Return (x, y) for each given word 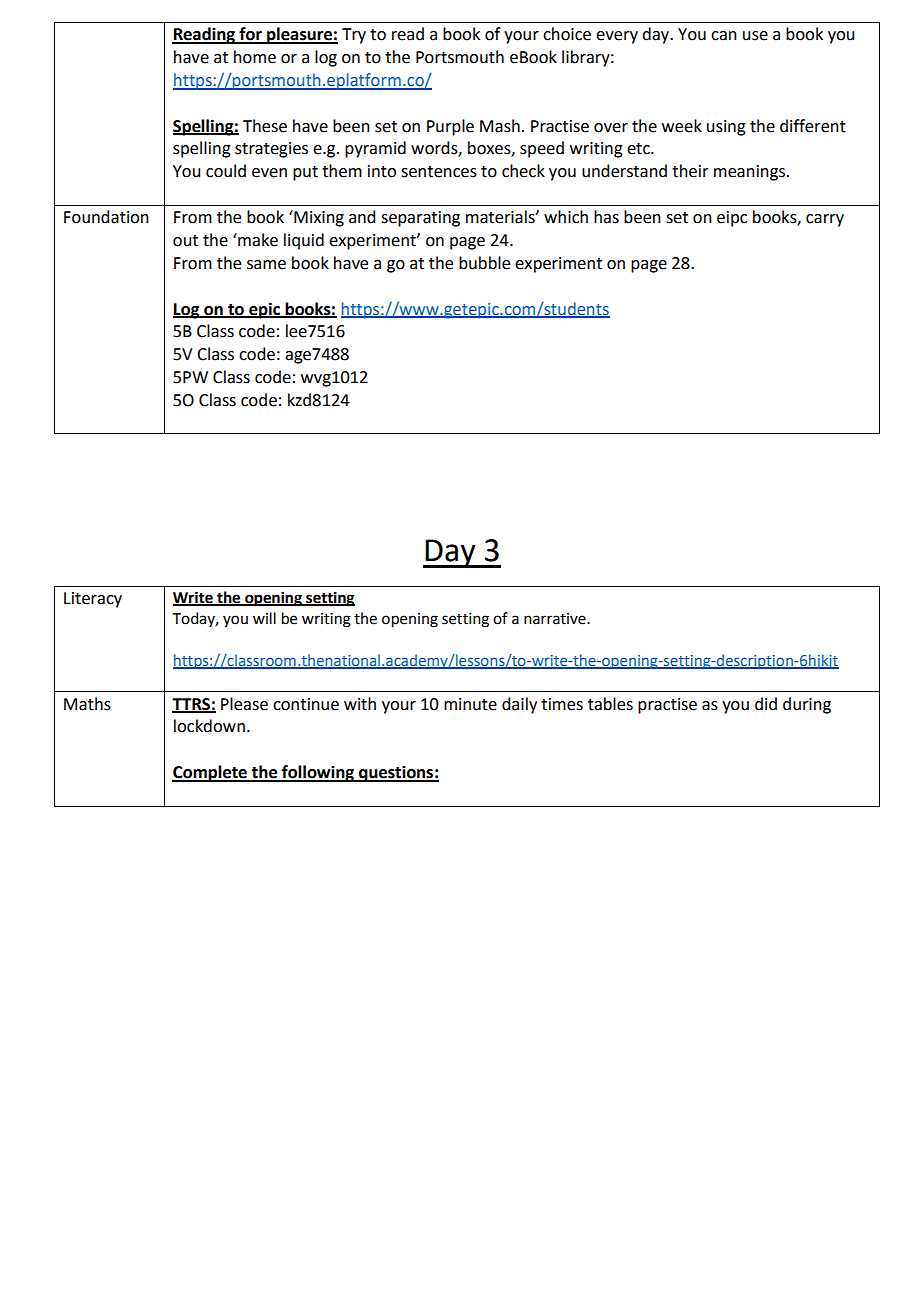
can (724, 36)
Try (354, 36)
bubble (484, 263)
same (266, 265)
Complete (210, 773)
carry (825, 220)
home (255, 57)
